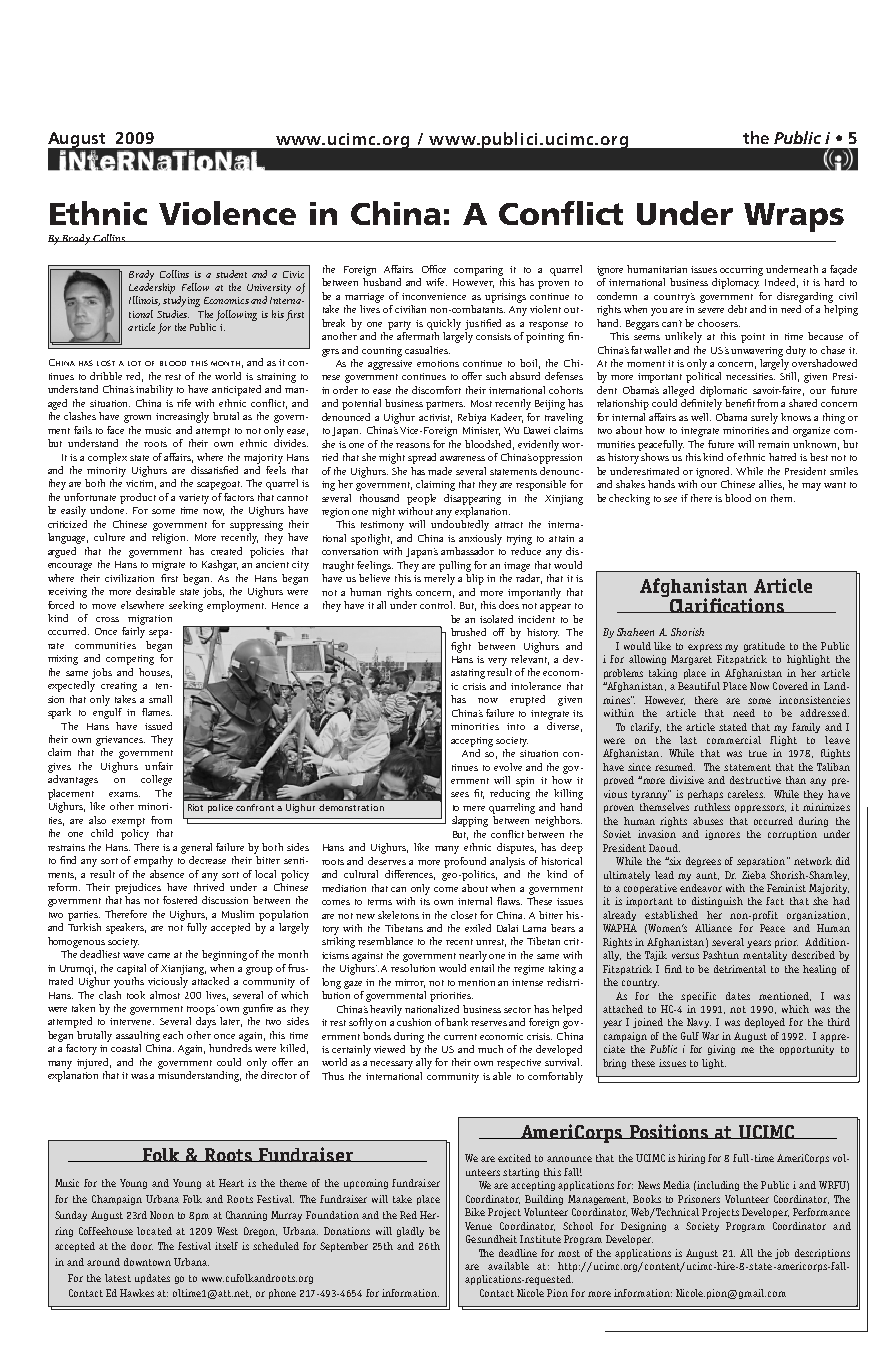  What do you see at coordinates (195, 287) in the screenshot?
I see `Fellow` at bounding box center [195, 287].
